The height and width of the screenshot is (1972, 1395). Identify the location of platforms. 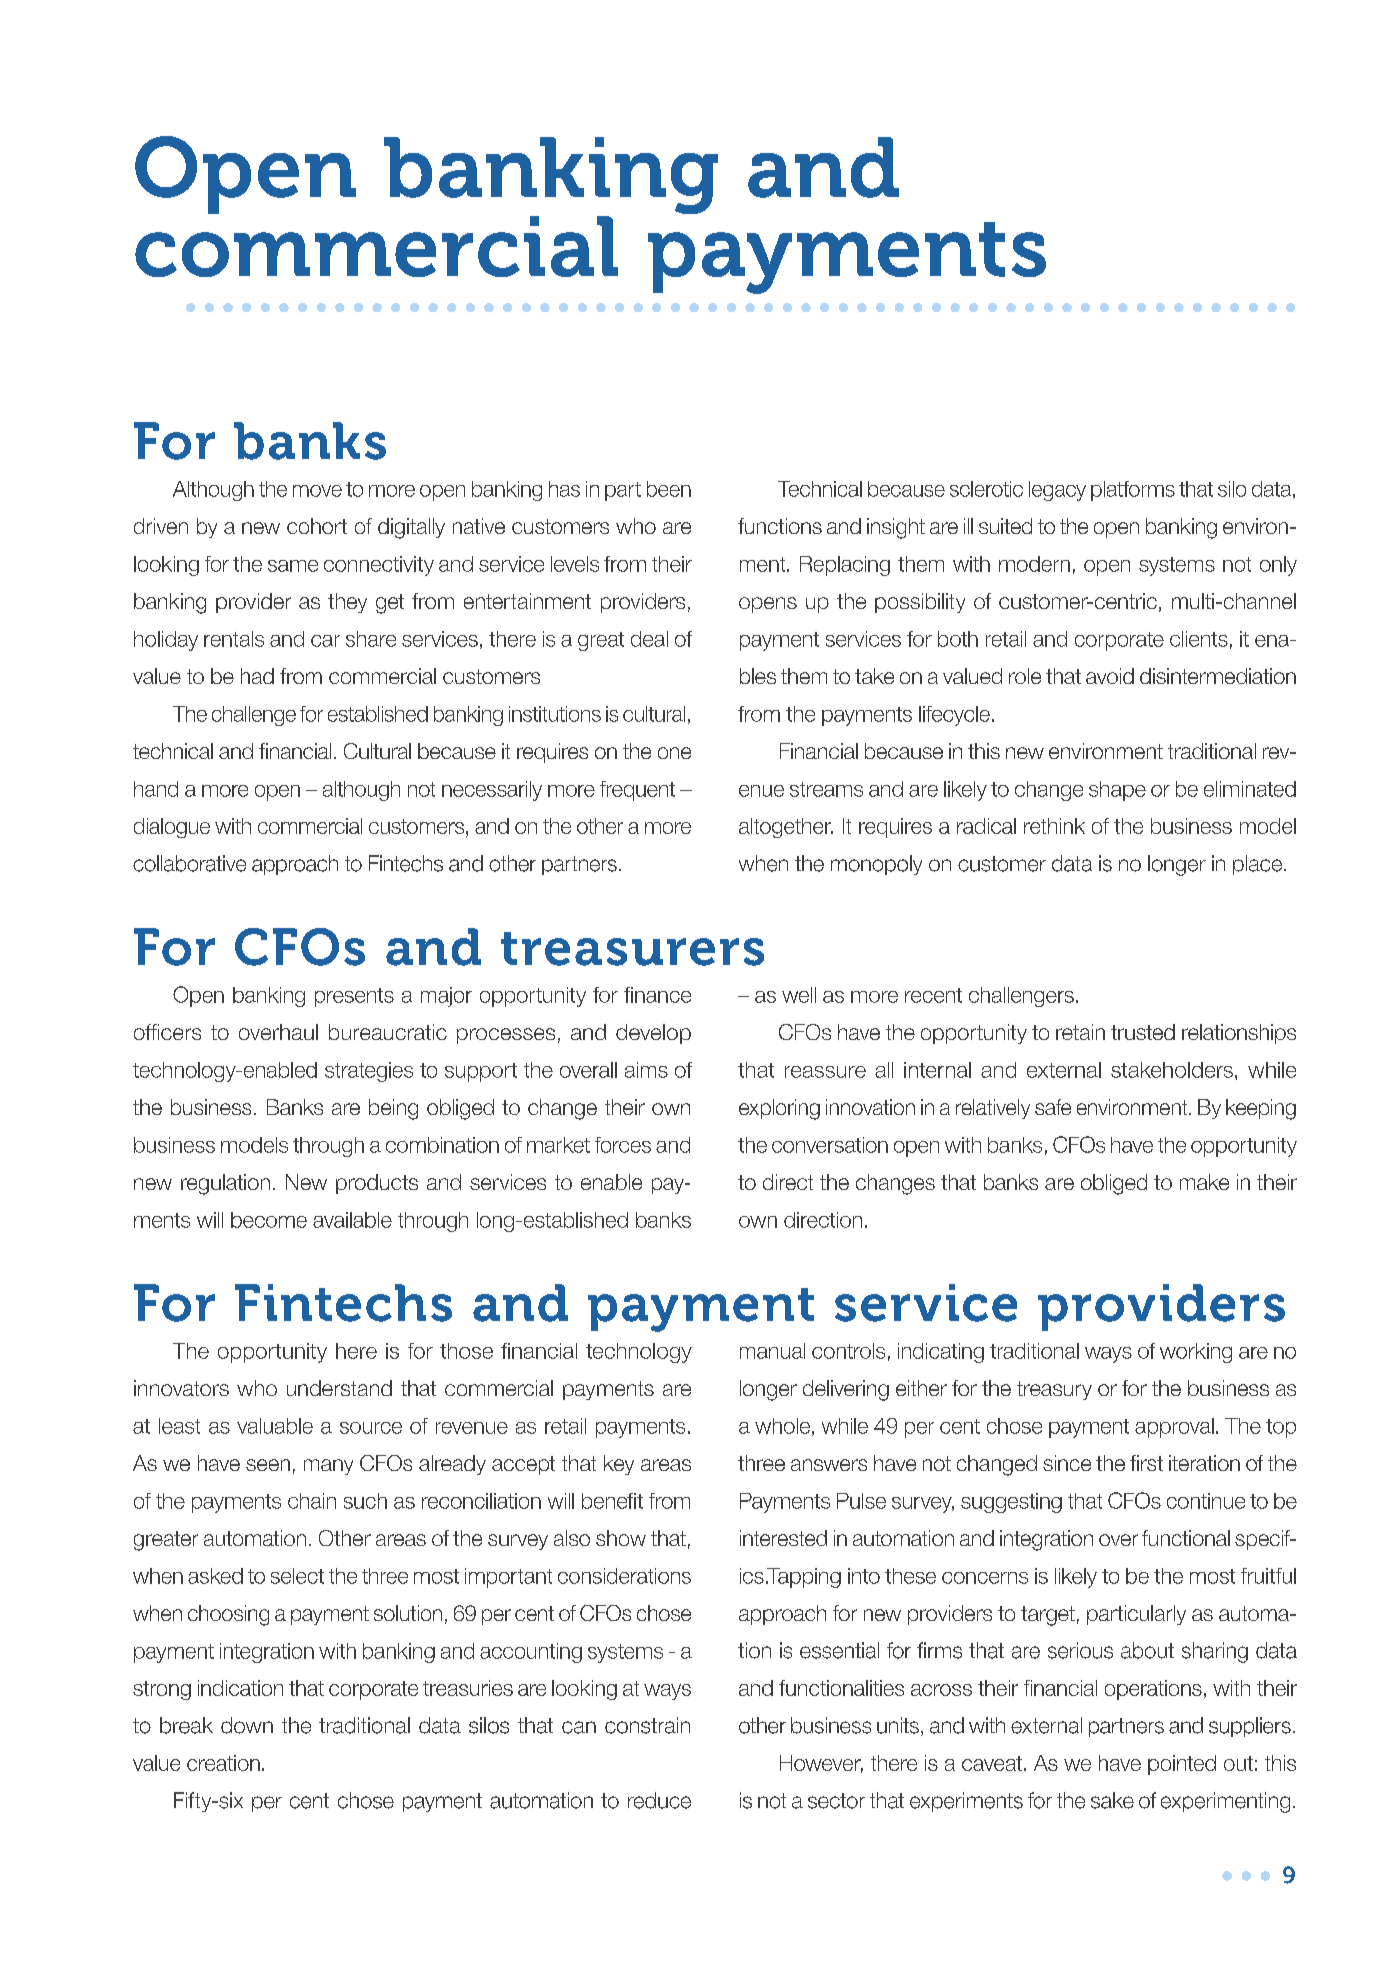
(1133, 491).
